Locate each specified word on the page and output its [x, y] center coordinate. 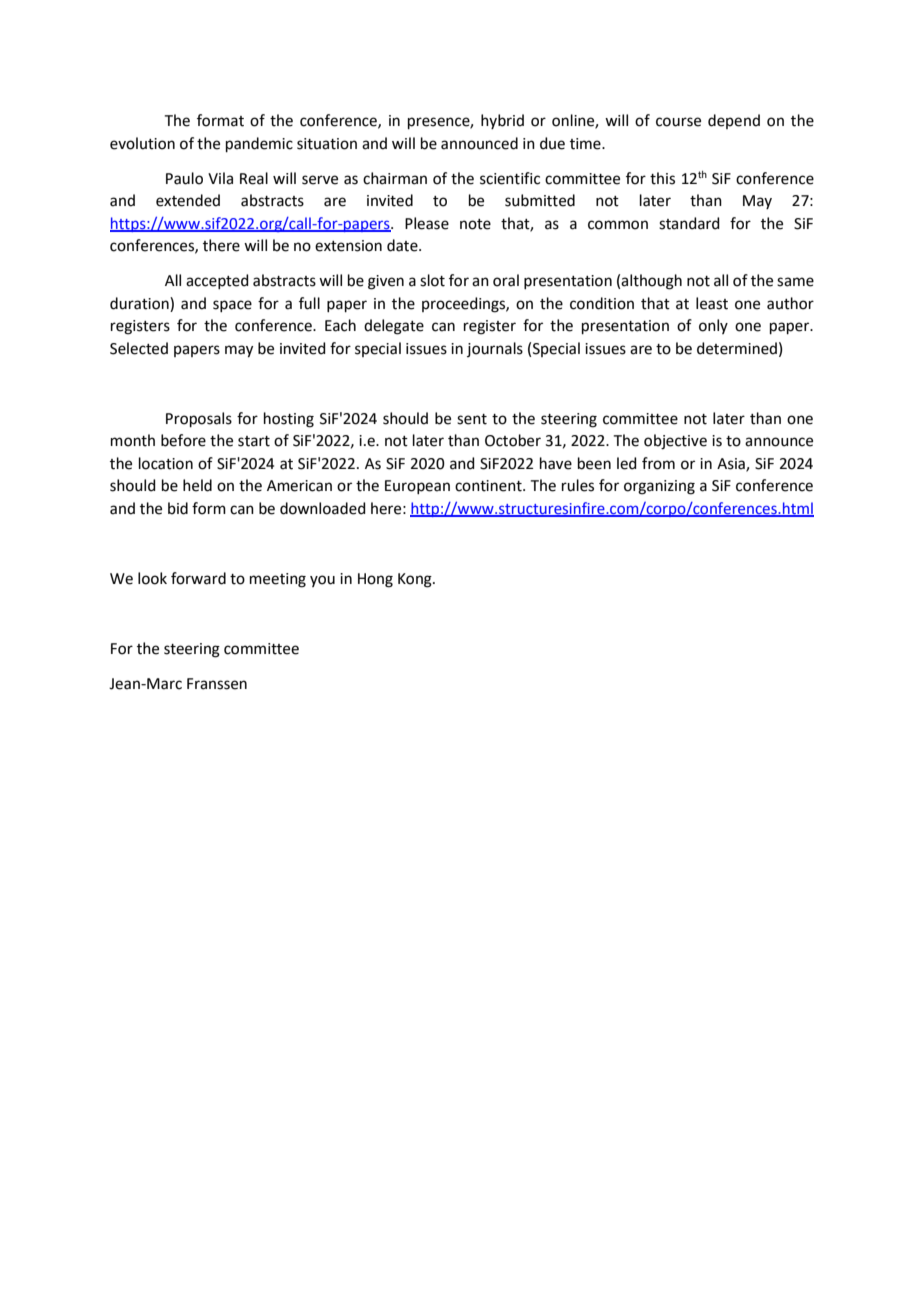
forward [198, 578]
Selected [139, 348]
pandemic [259, 144]
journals [495, 349]
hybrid [502, 121]
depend [734, 121]
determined [737, 348]
